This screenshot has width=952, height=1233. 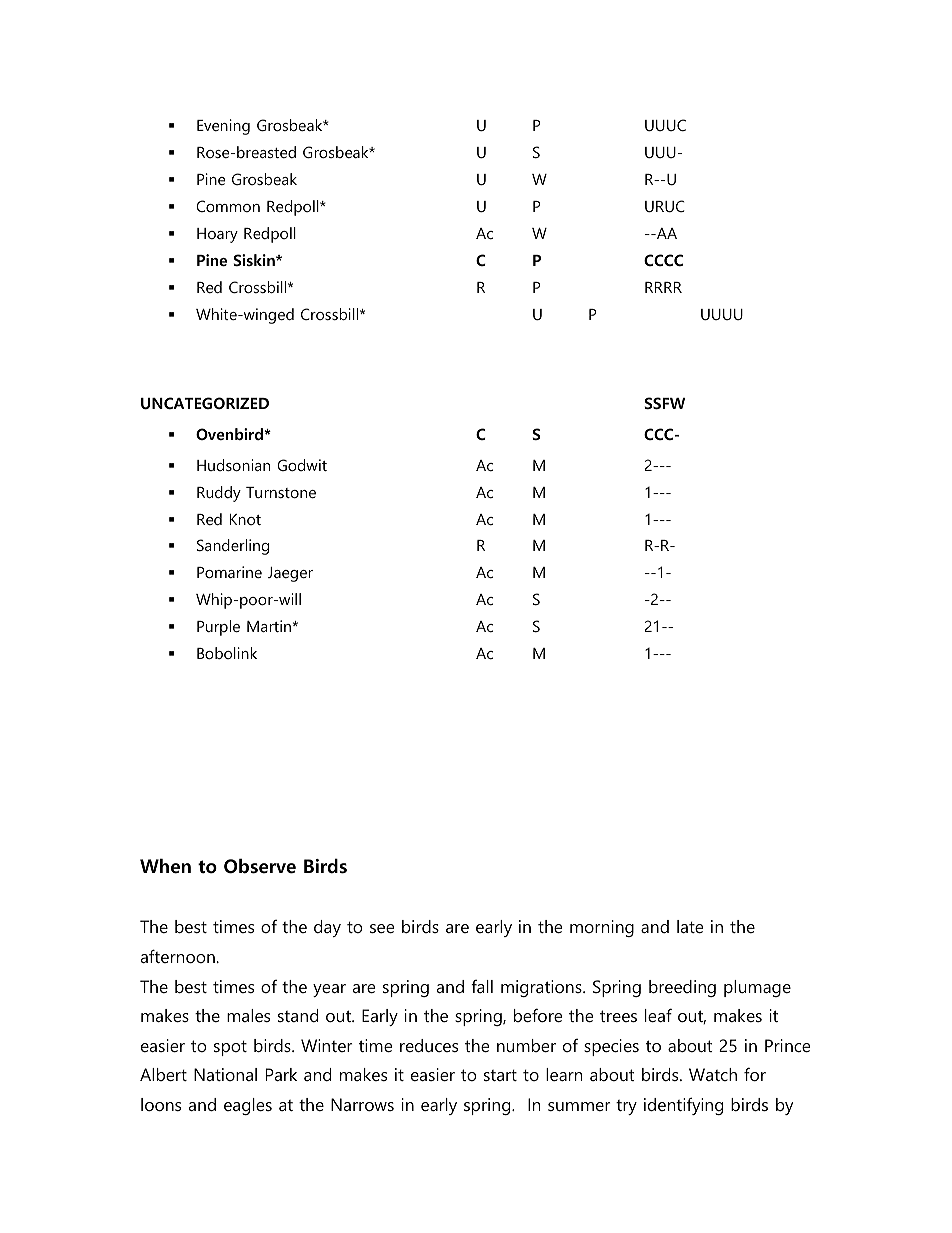 What do you see at coordinates (228, 206) in the screenshot?
I see `Common` at bounding box center [228, 206].
